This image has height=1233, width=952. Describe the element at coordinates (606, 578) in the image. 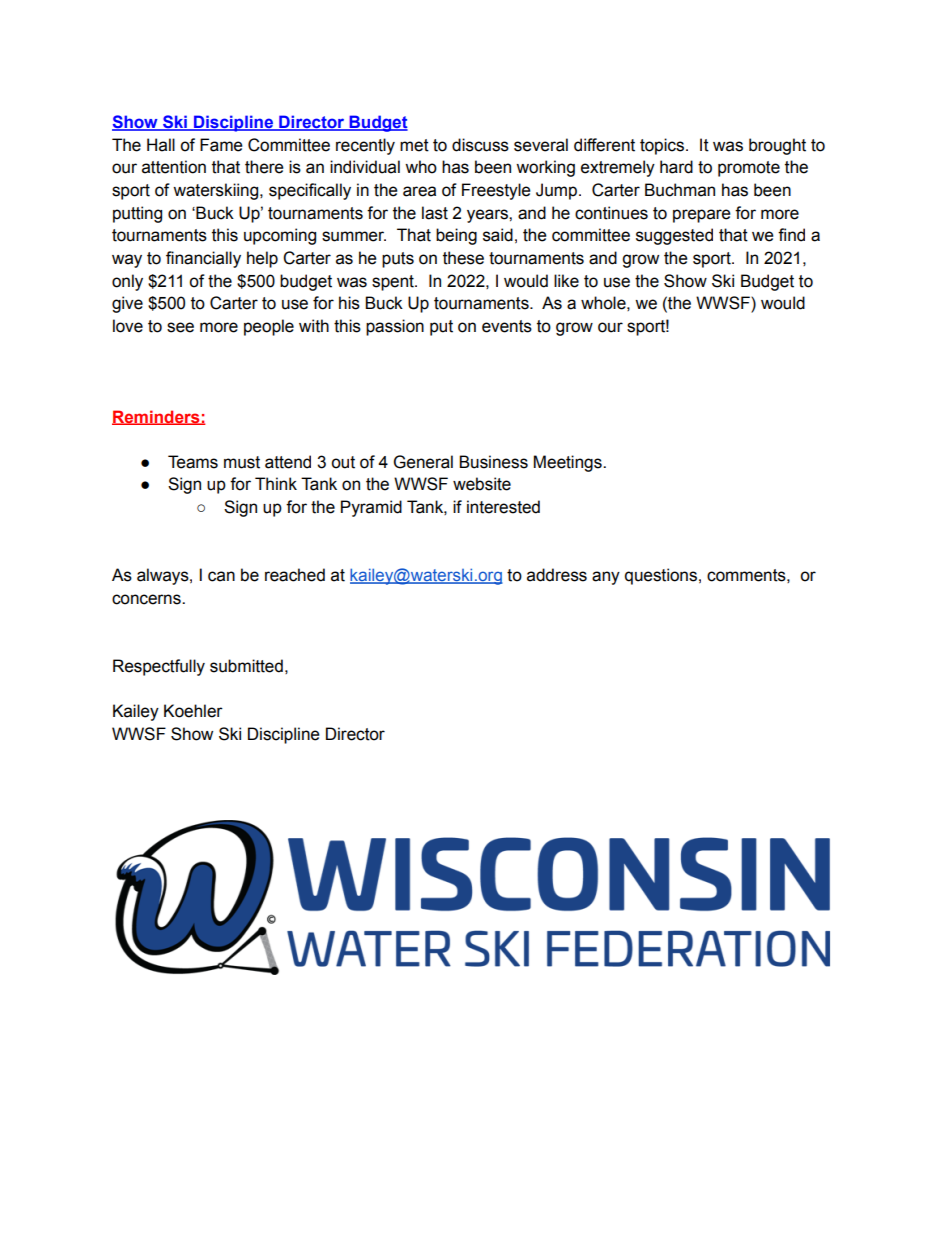

I see `any` at that location.
